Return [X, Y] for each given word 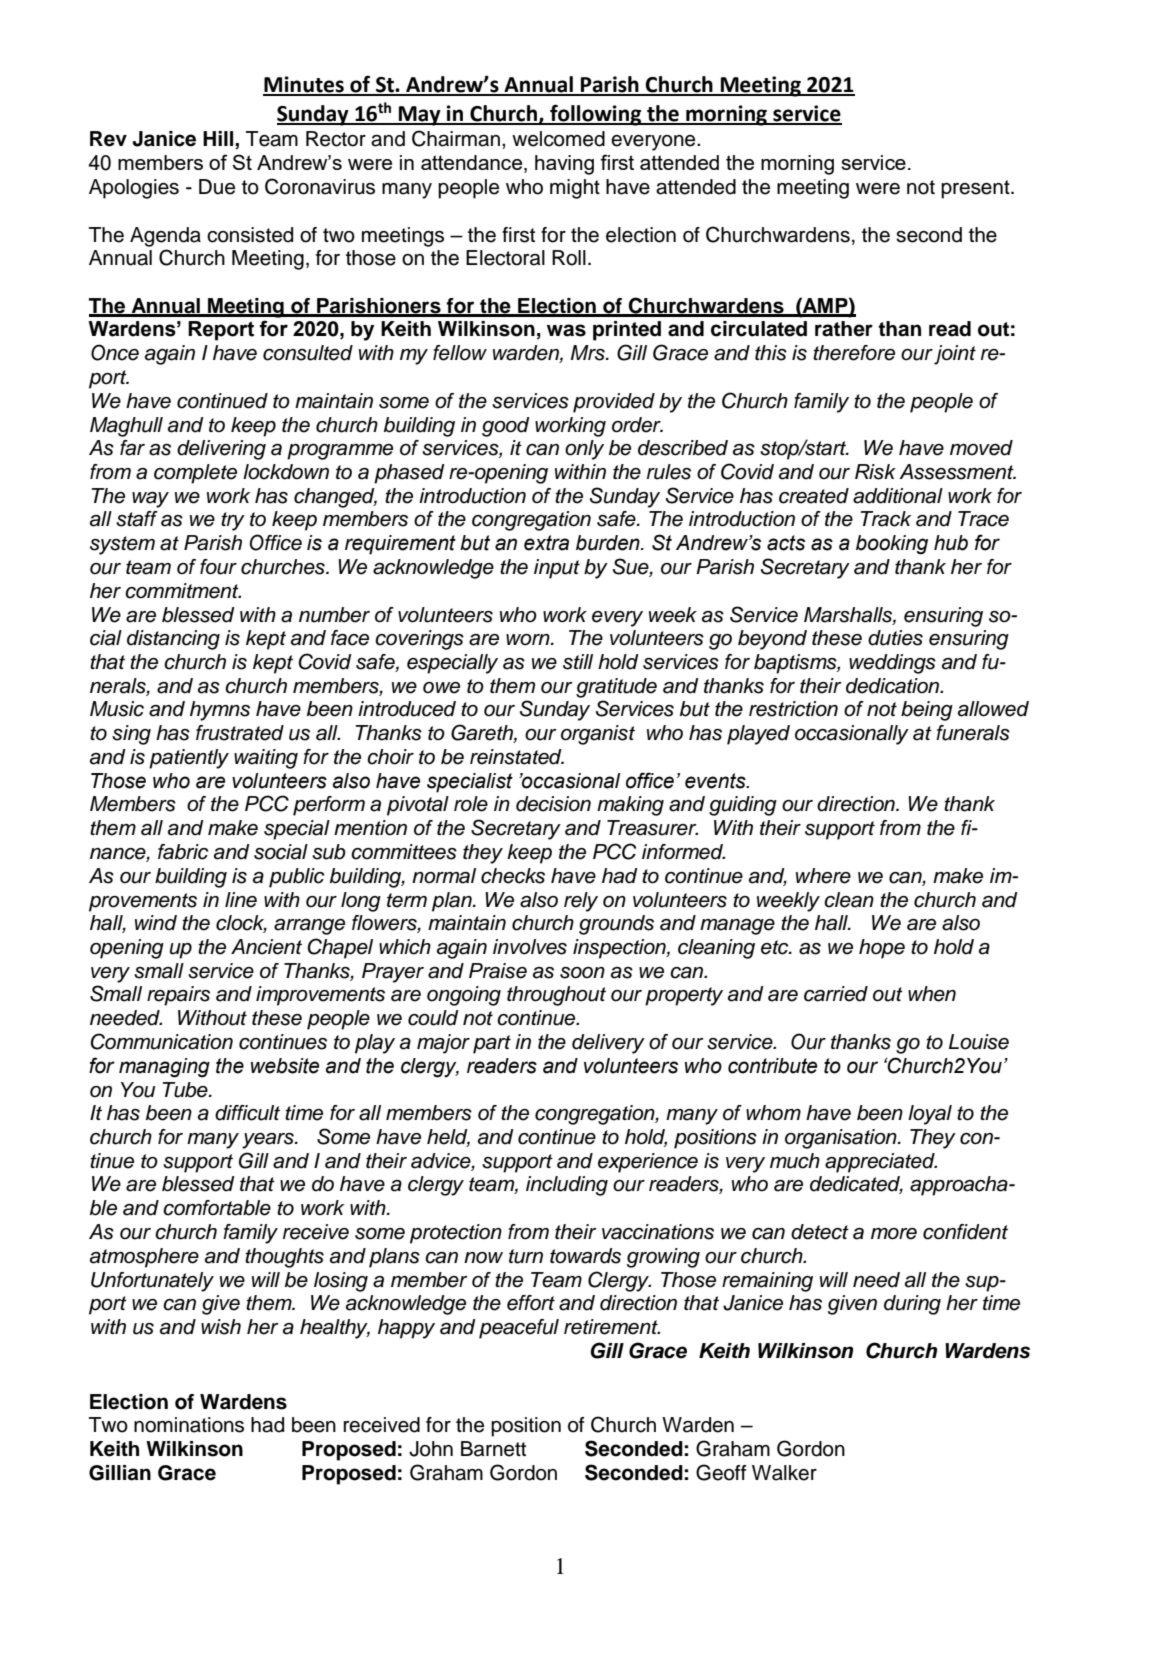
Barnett [493, 1449]
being [927, 711]
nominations [189, 1425]
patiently [189, 759]
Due [217, 187]
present [976, 189]
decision [553, 804]
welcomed [558, 139]
